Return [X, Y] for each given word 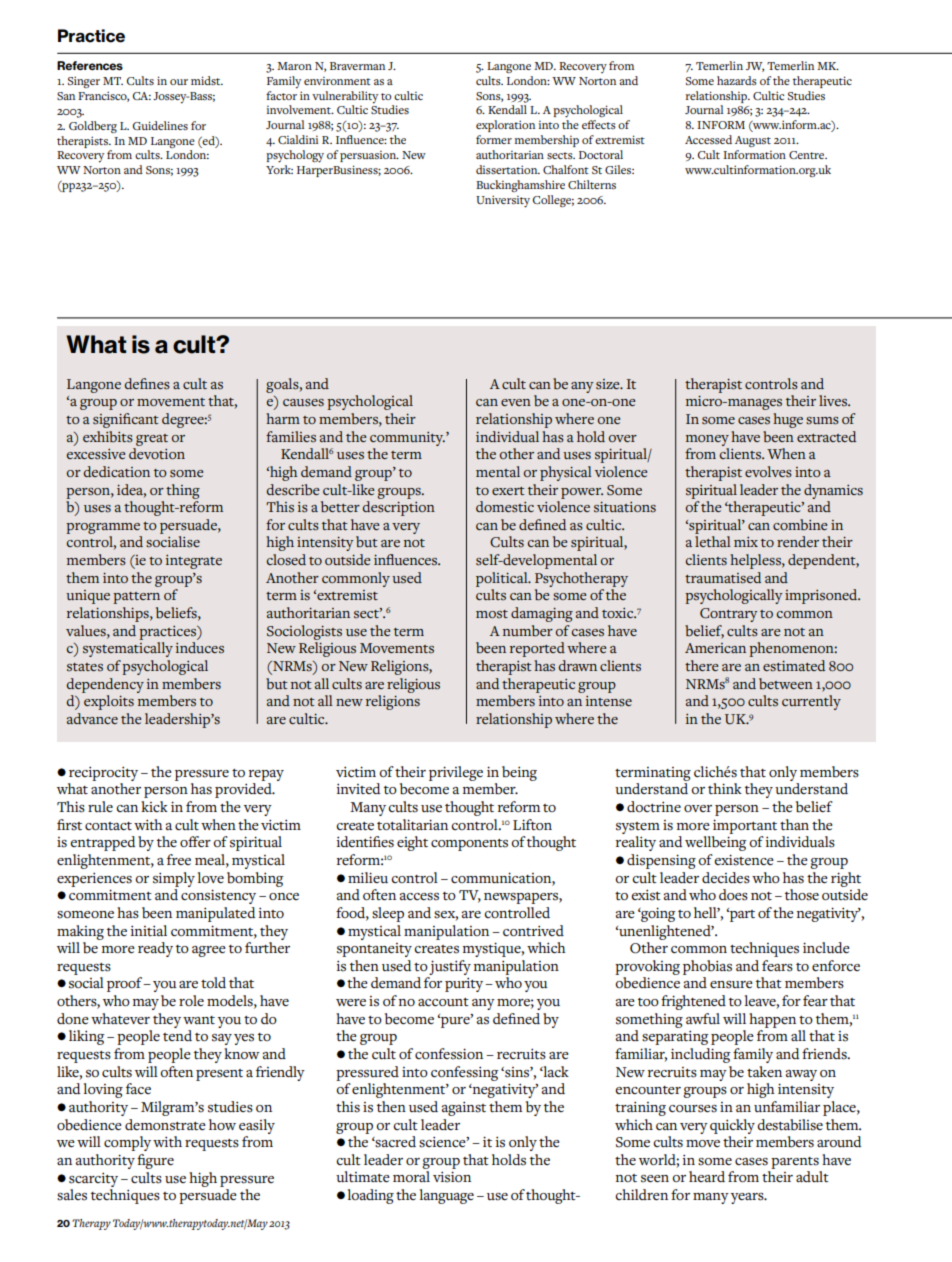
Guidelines [160, 125]
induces [200, 647]
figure [155, 1161]
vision [452, 1177]
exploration [505, 126]
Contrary [729, 615]
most [492, 614]
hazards [737, 80]
